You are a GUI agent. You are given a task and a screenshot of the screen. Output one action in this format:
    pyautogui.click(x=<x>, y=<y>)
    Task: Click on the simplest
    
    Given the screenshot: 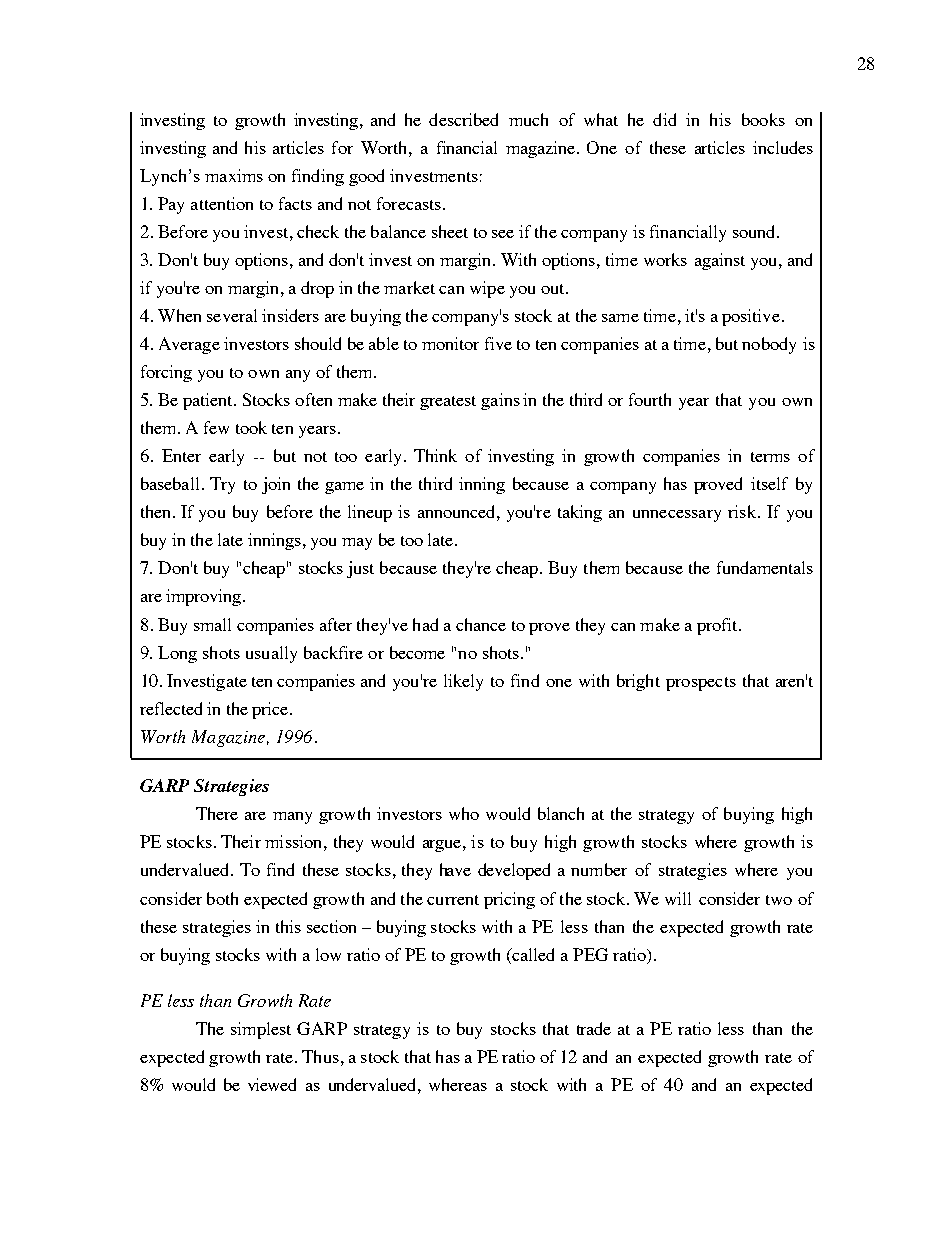 What is the action you would take?
    pyautogui.click(x=261, y=1030)
